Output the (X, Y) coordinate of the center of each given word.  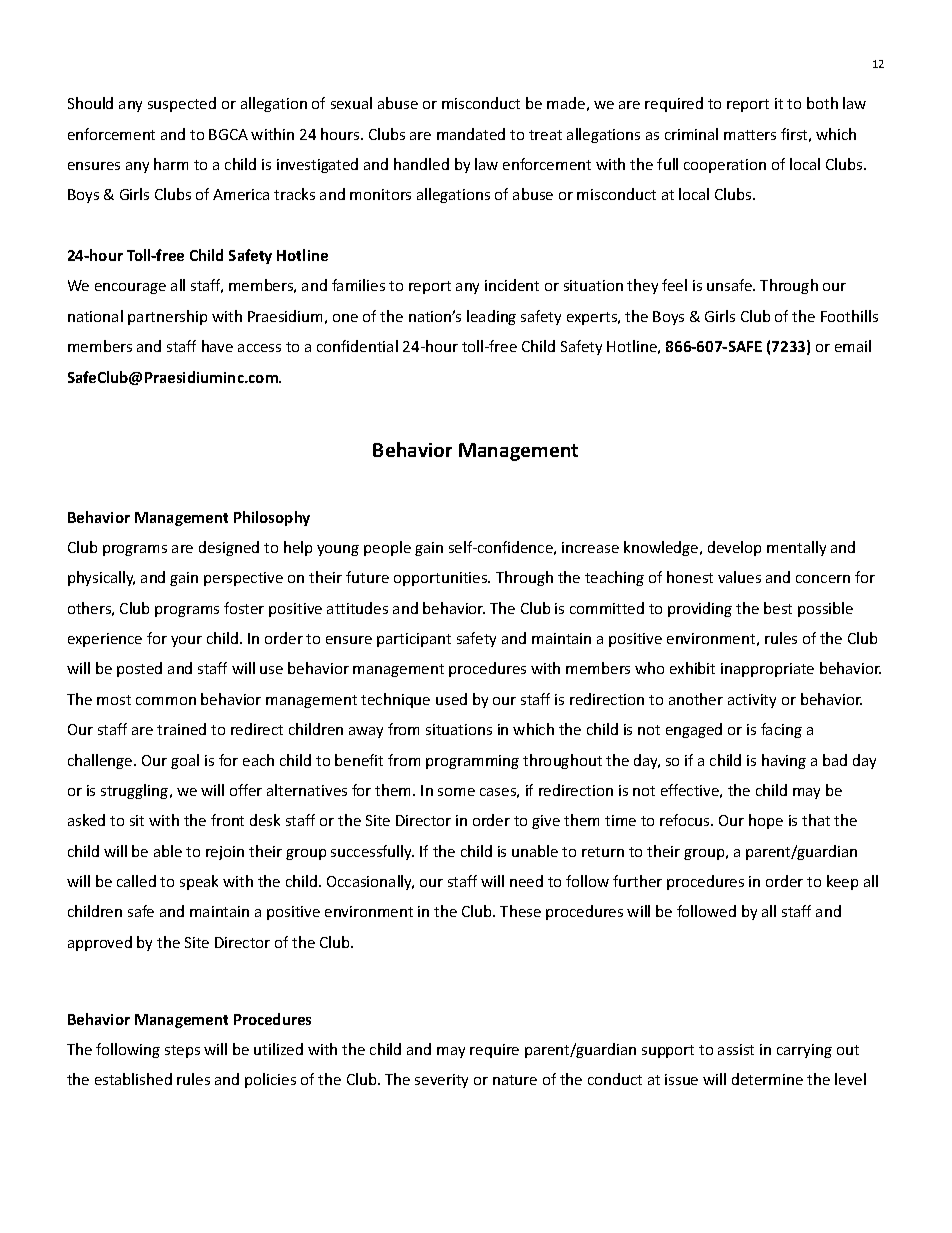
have (217, 346)
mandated (471, 134)
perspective (243, 579)
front (227, 820)
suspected (182, 104)
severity (441, 1081)
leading (491, 317)
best (778, 608)
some (456, 792)
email (853, 346)
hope (766, 821)
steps (182, 1051)
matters (750, 135)
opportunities (442, 579)
